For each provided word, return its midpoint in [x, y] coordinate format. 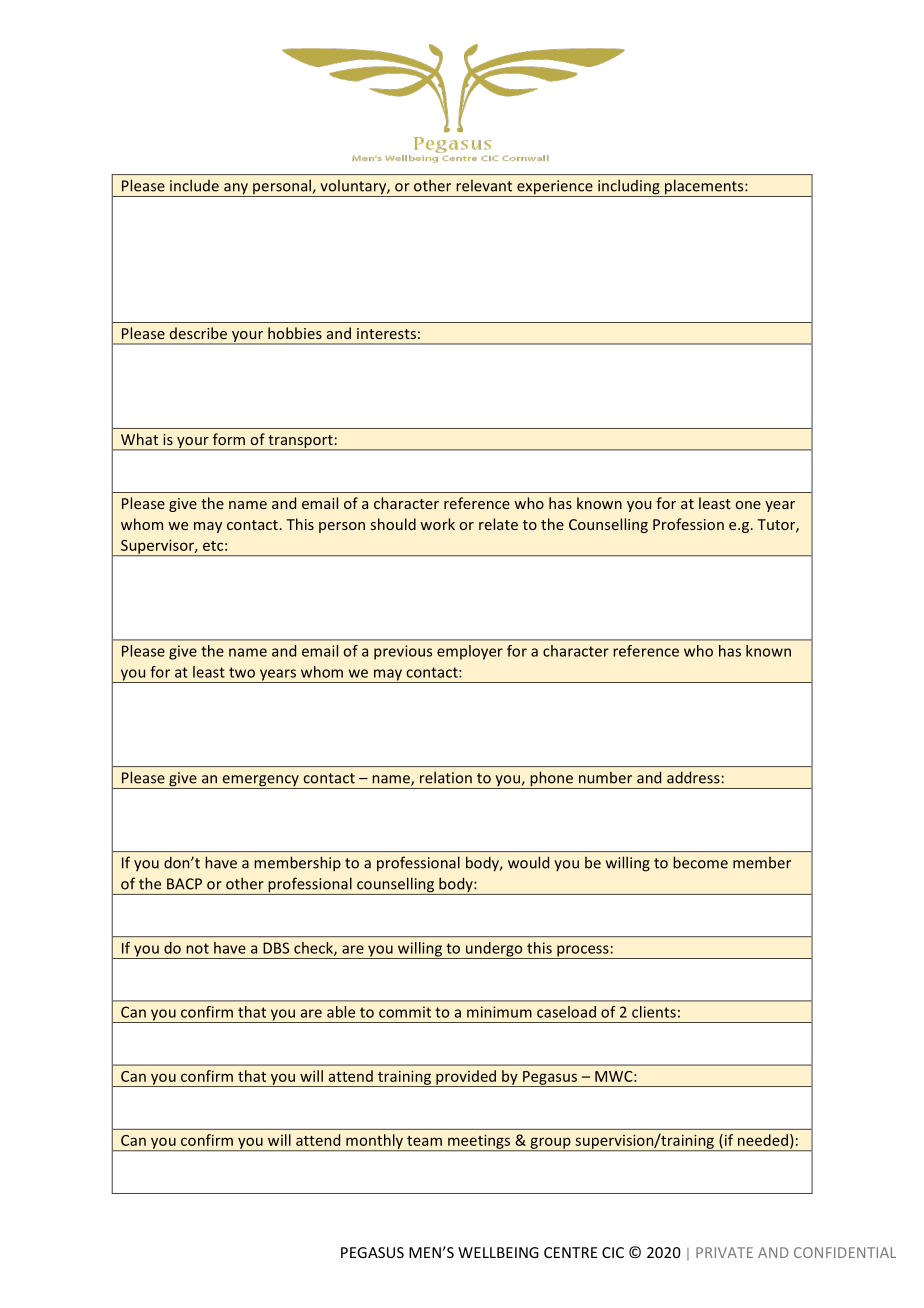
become [700, 862]
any [236, 190]
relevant [484, 186]
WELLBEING [498, 1252]
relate [498, 524]
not [197, 948]
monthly [375, 1142]
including [629, 188]
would [528, 862]
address [693, 777]
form [229, 439]
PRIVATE [724, 1252]
